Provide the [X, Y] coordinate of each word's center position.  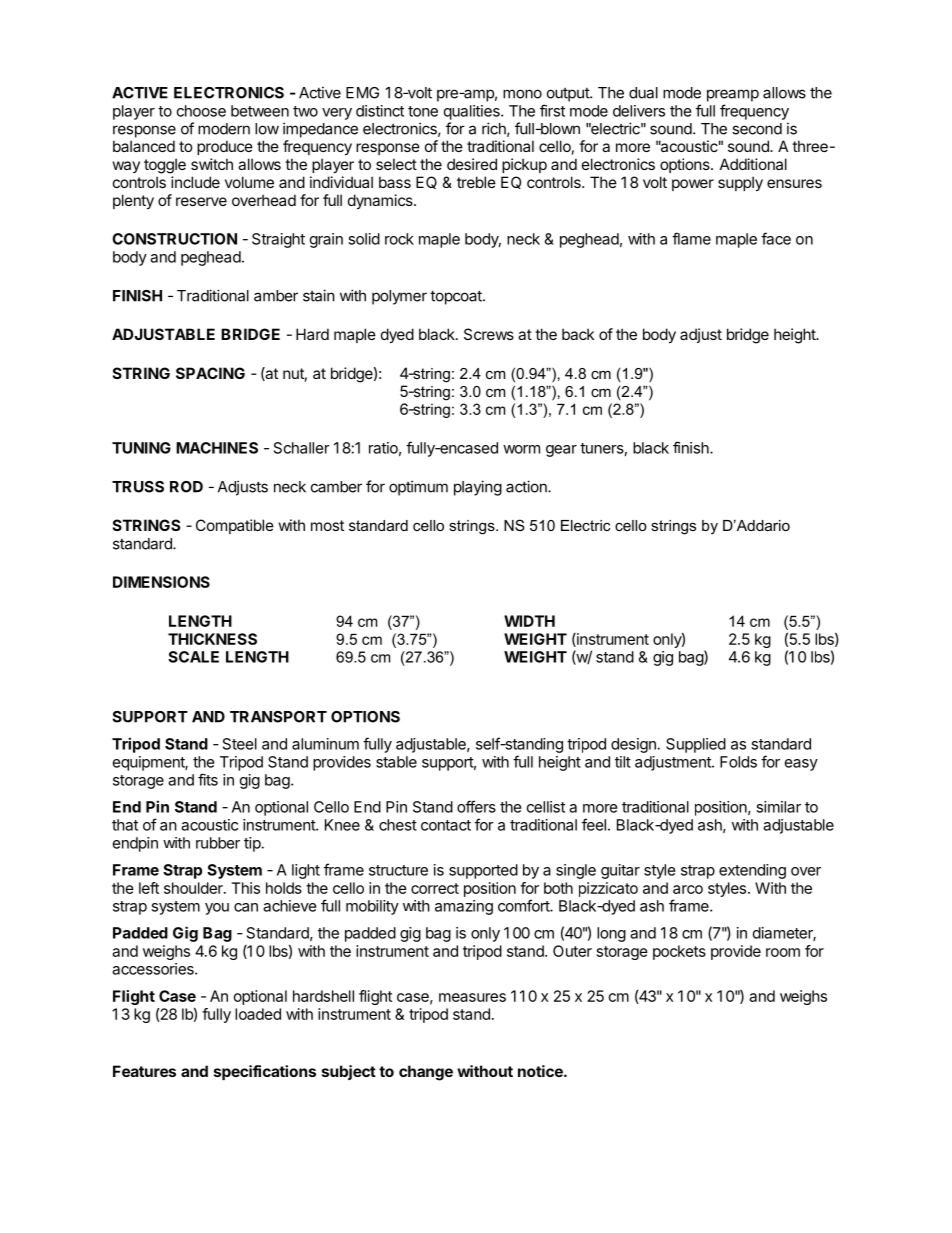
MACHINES [217, 448]
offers [476, 806]
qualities [473, 112]
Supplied [696, 745]
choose [201, 111]
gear [561, 451]
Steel [240, 744]
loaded [258, 1014]
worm [521, 449]
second [757, 129]
